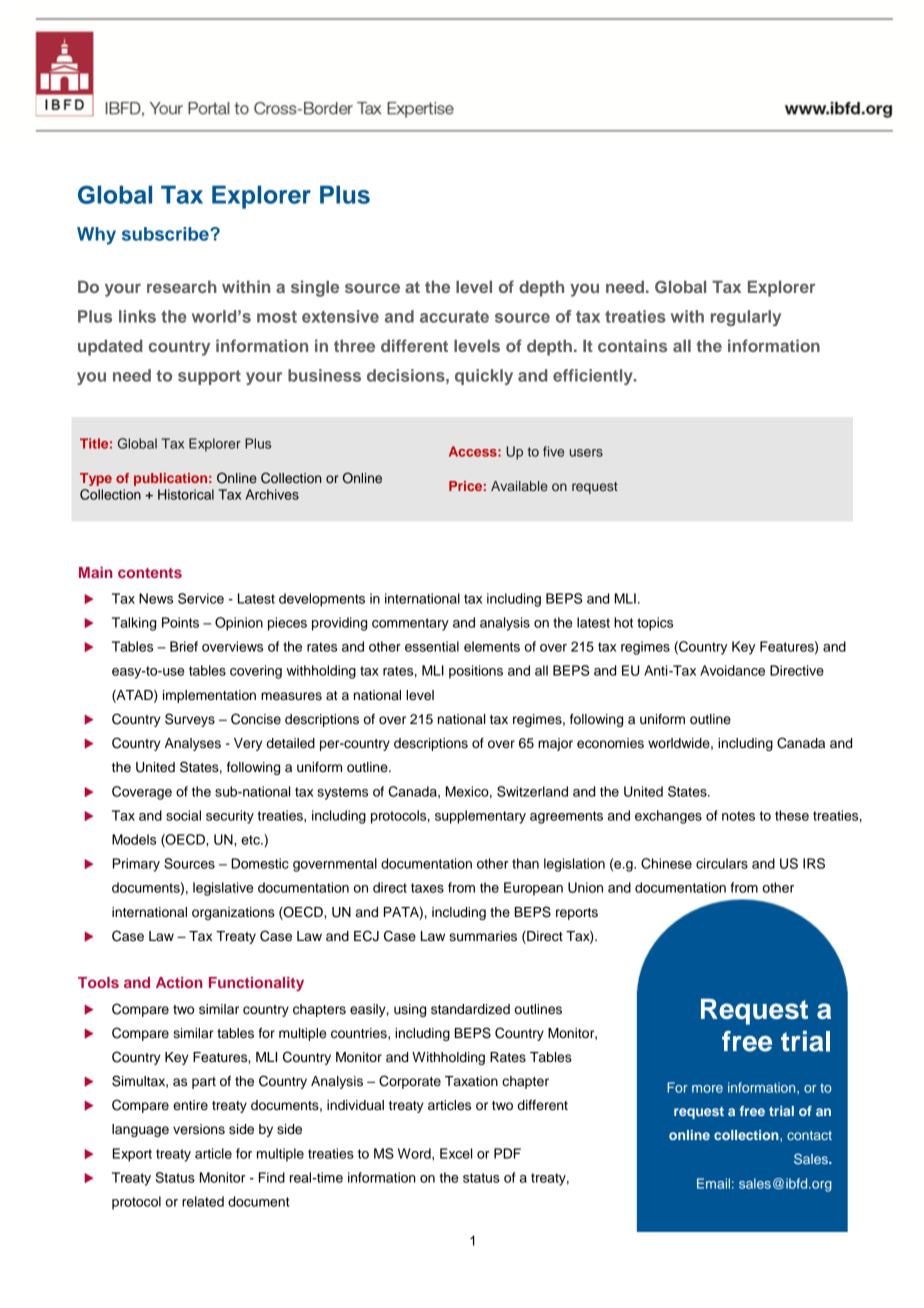 This screenshot has height=1308, width=924. I want to click on regularly, so click(746, 318).
